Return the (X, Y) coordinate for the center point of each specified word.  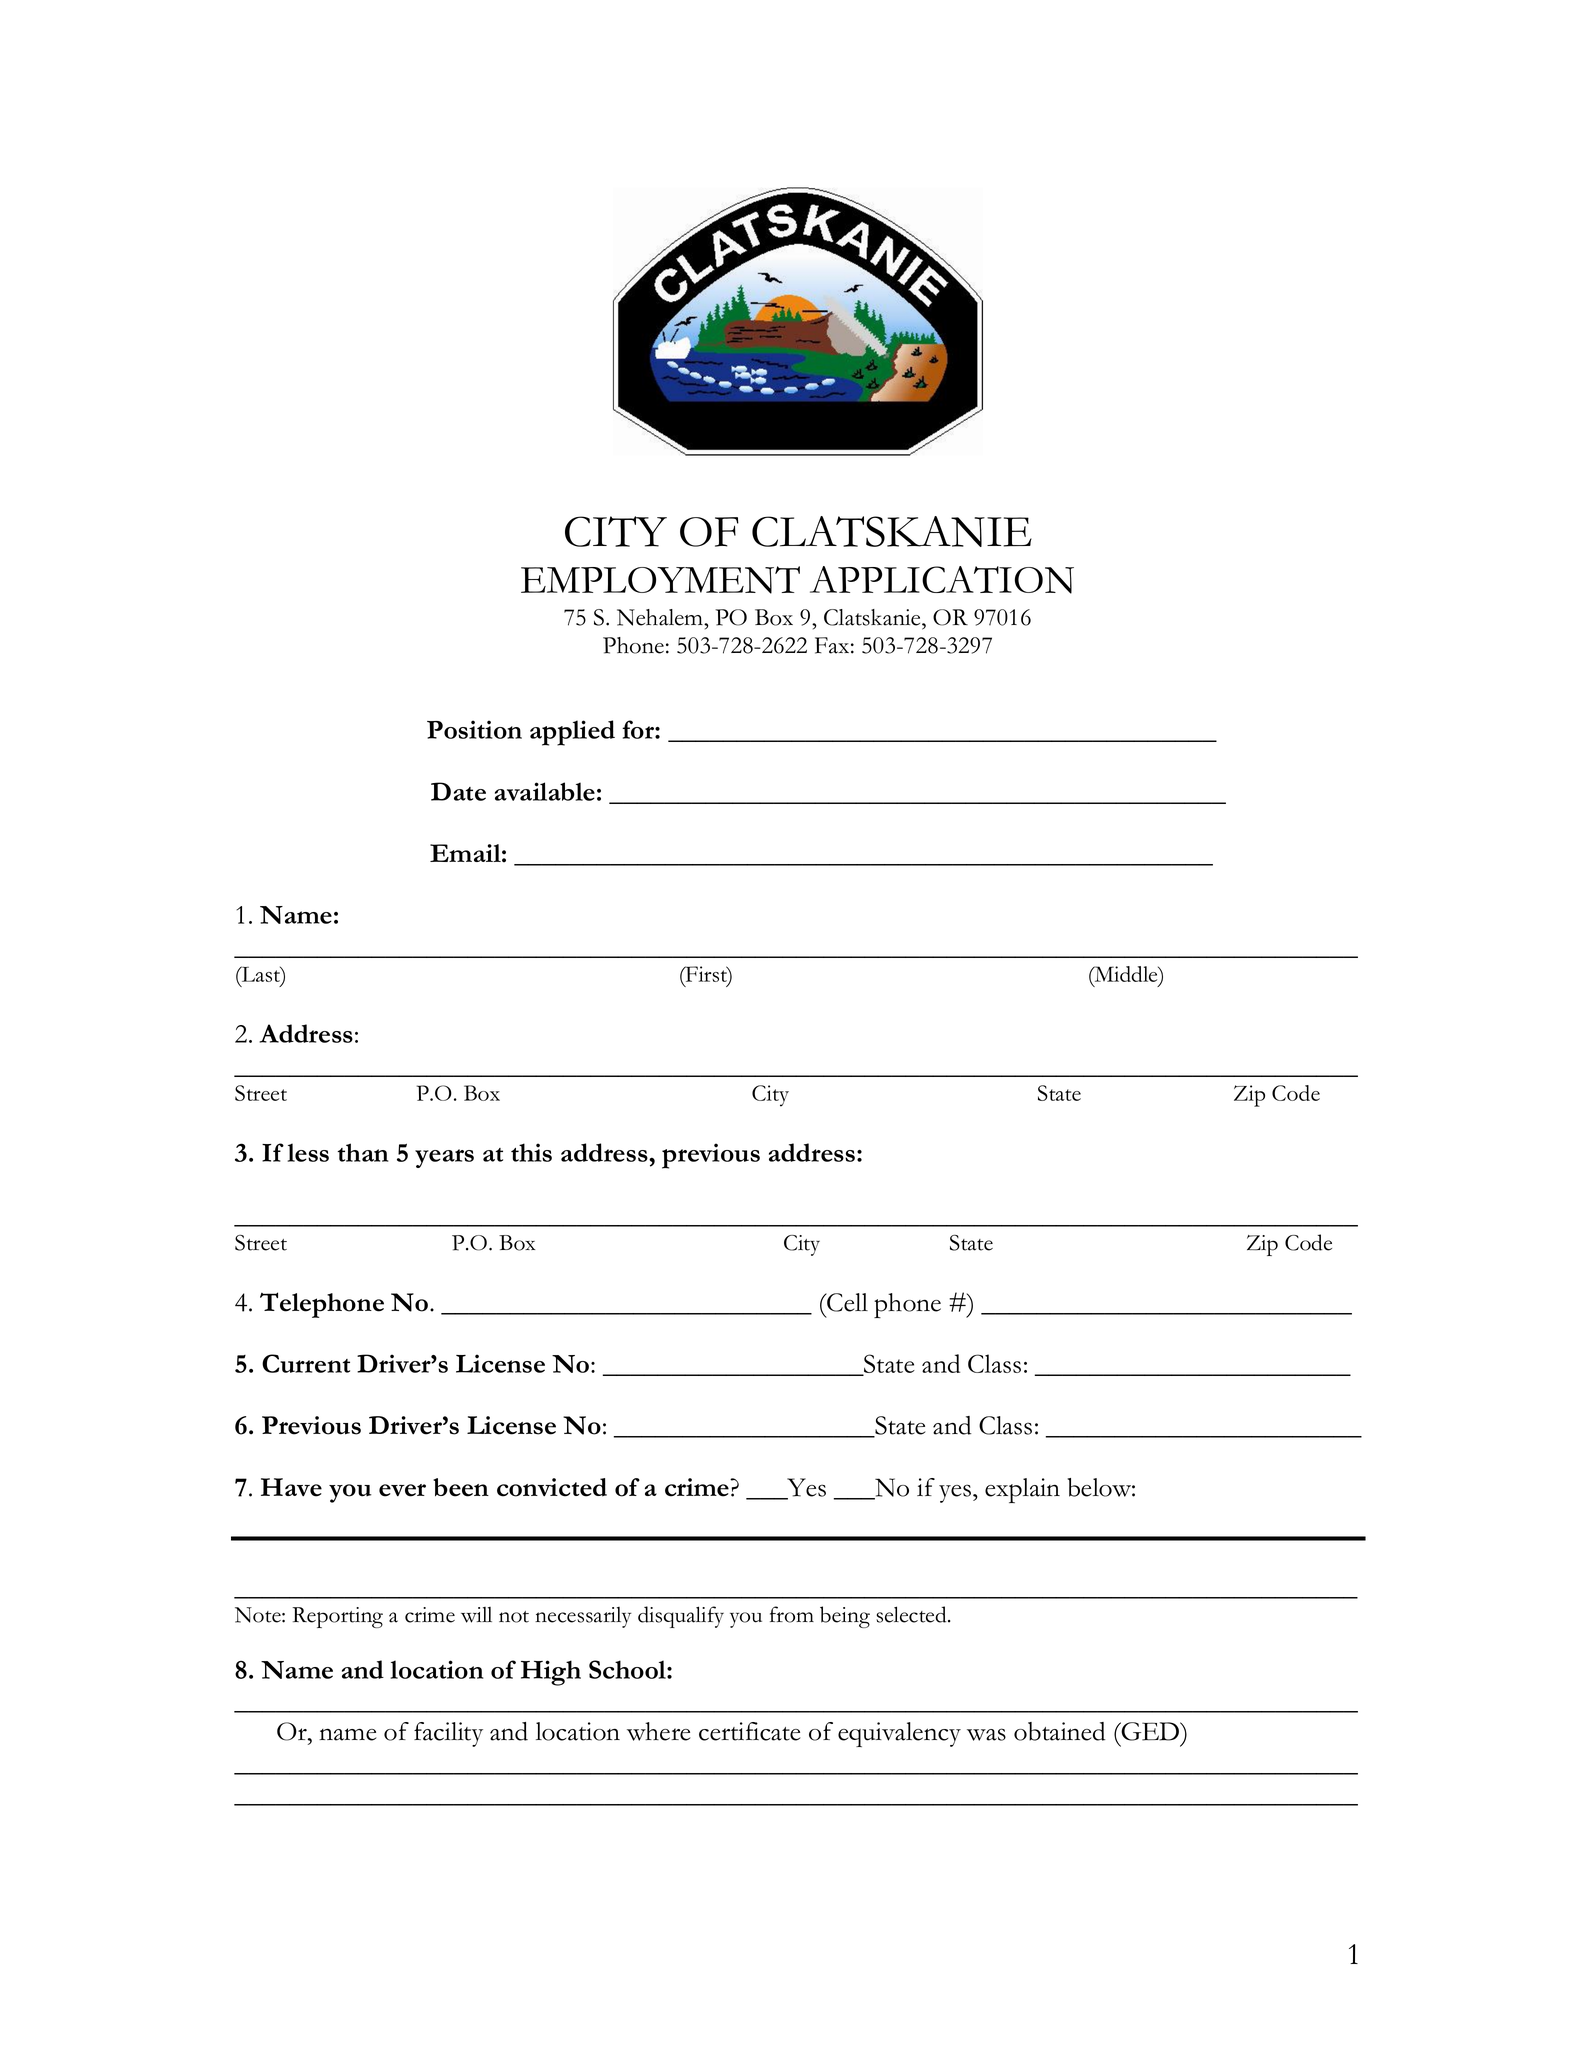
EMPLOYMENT (660, 580)
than (363, 1152)
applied (572, 733)
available (545, 791)
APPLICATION (942, 580)
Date (458, 791)
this (531, 1152)
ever (402, 1490)
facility (448, 1734)
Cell (846, 1302)
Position (474, 729)
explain (1022, 1490)
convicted (552, 1487)
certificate (750, 1731)
